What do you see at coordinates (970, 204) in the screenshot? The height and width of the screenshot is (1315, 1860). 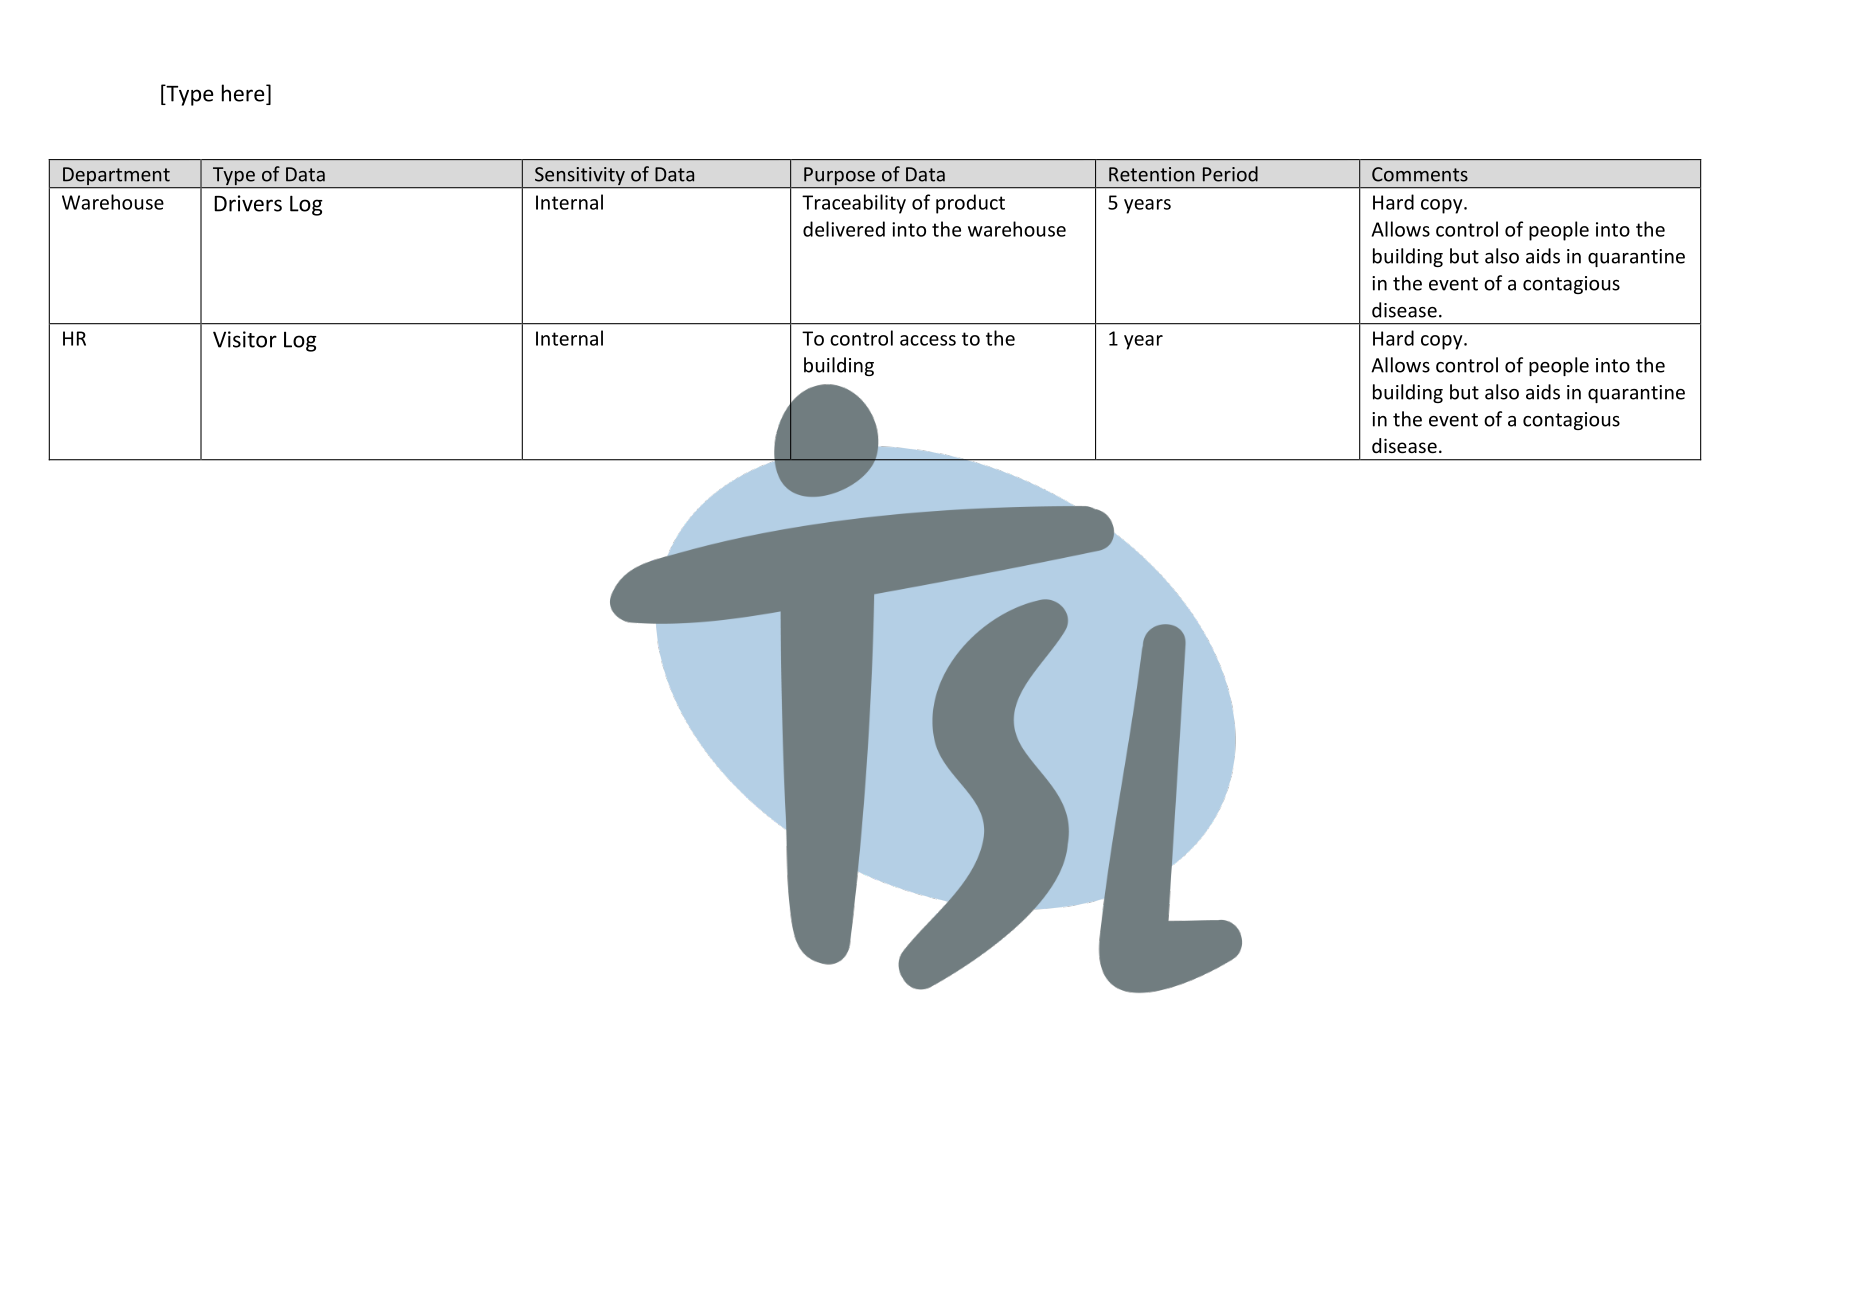 I see `product` at bounding box center [970, 204].
